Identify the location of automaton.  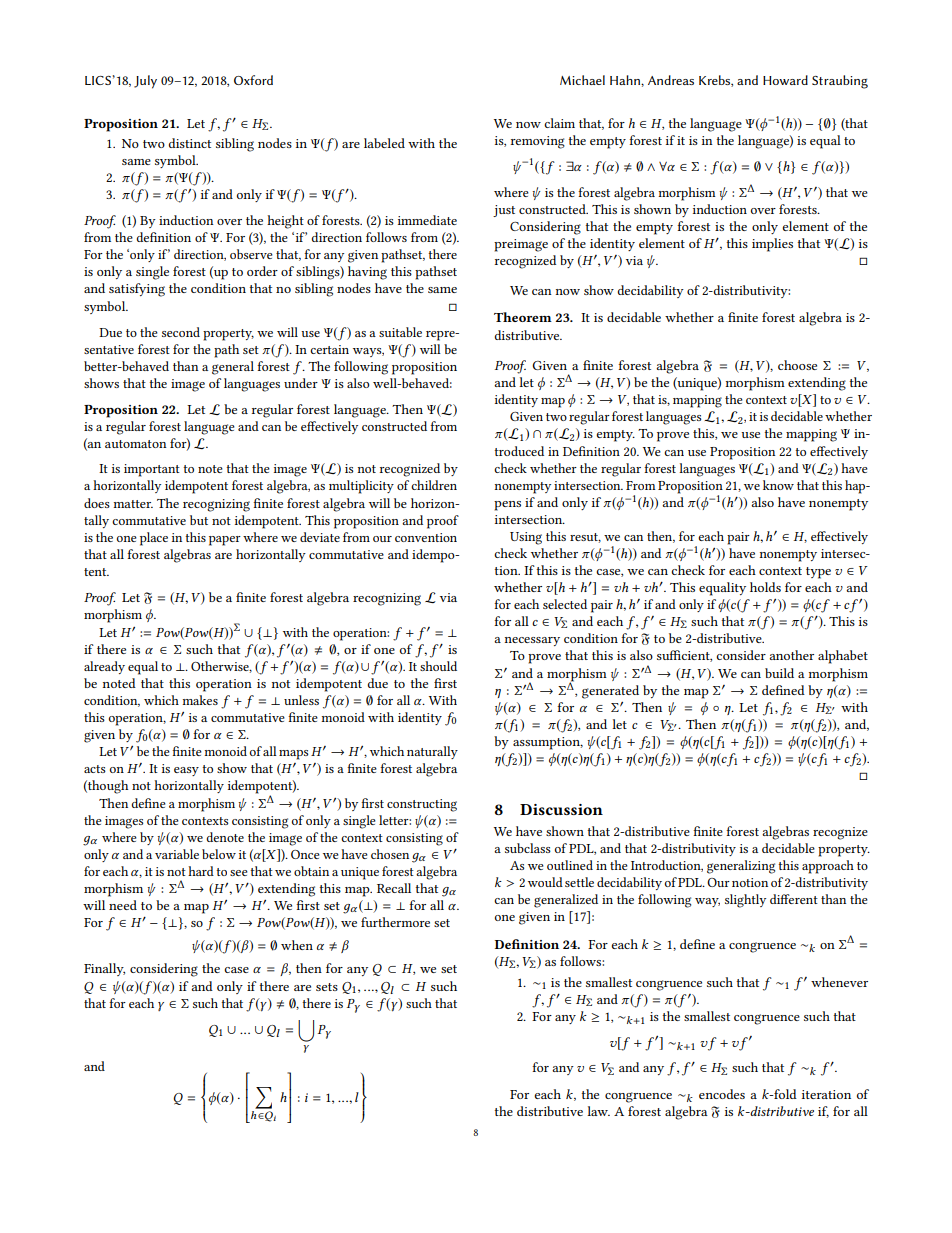
(136, 444).
